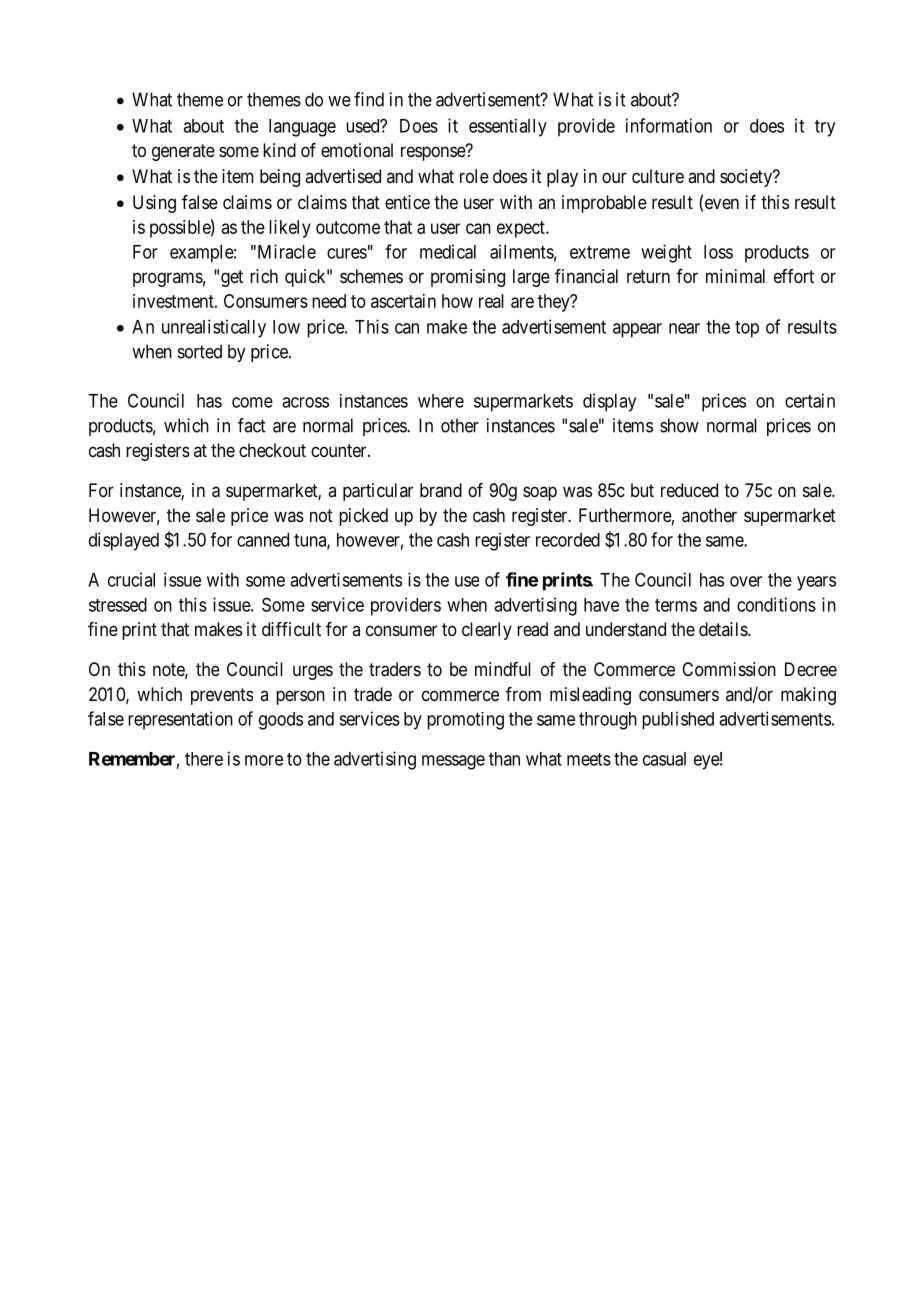 The image size is (924, 1308). Describe the element at coordinates (487, 631) in the document. I see `clearly` at that location.
